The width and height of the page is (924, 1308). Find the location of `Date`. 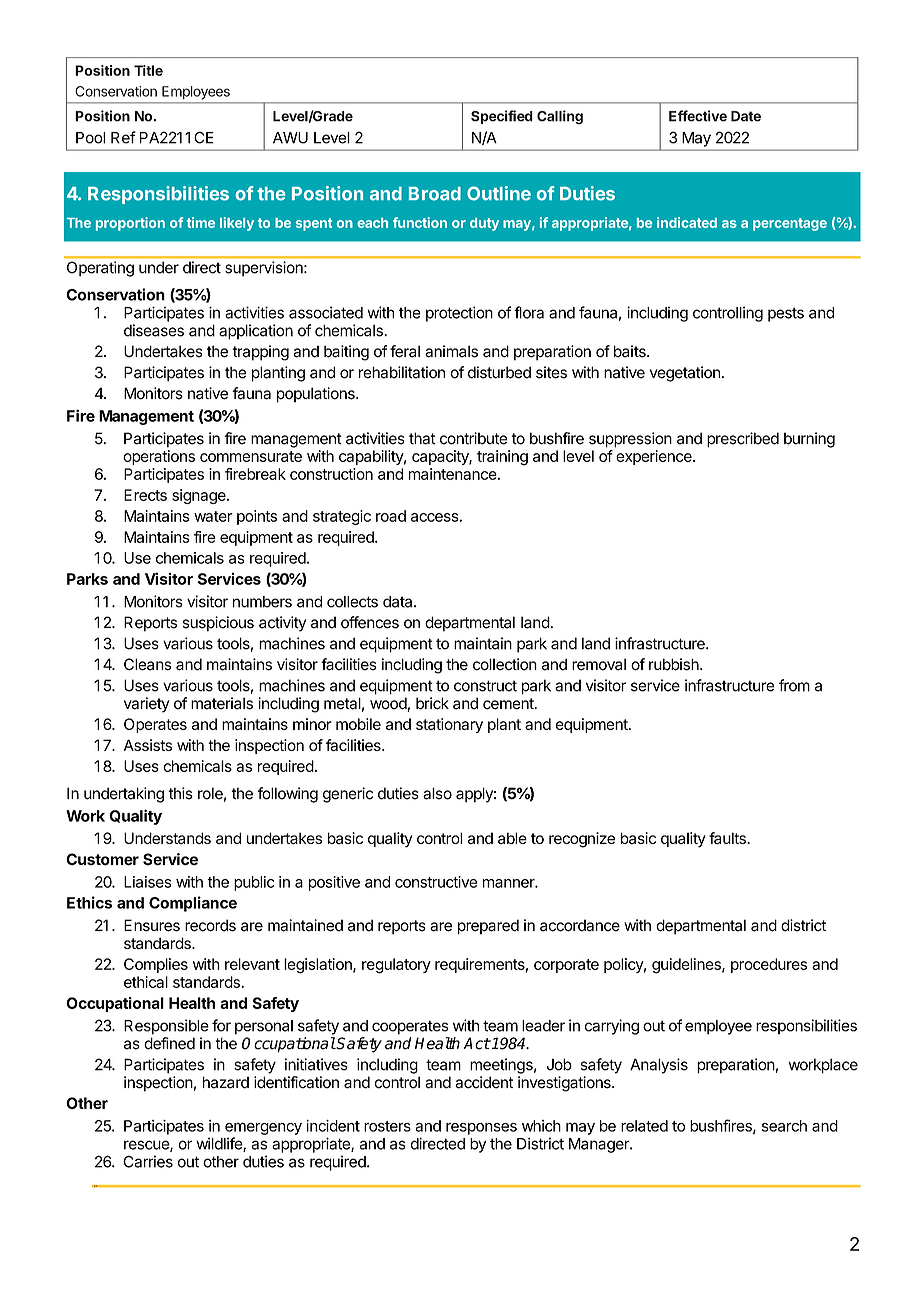

Date is located at coordinates (746, 116).
